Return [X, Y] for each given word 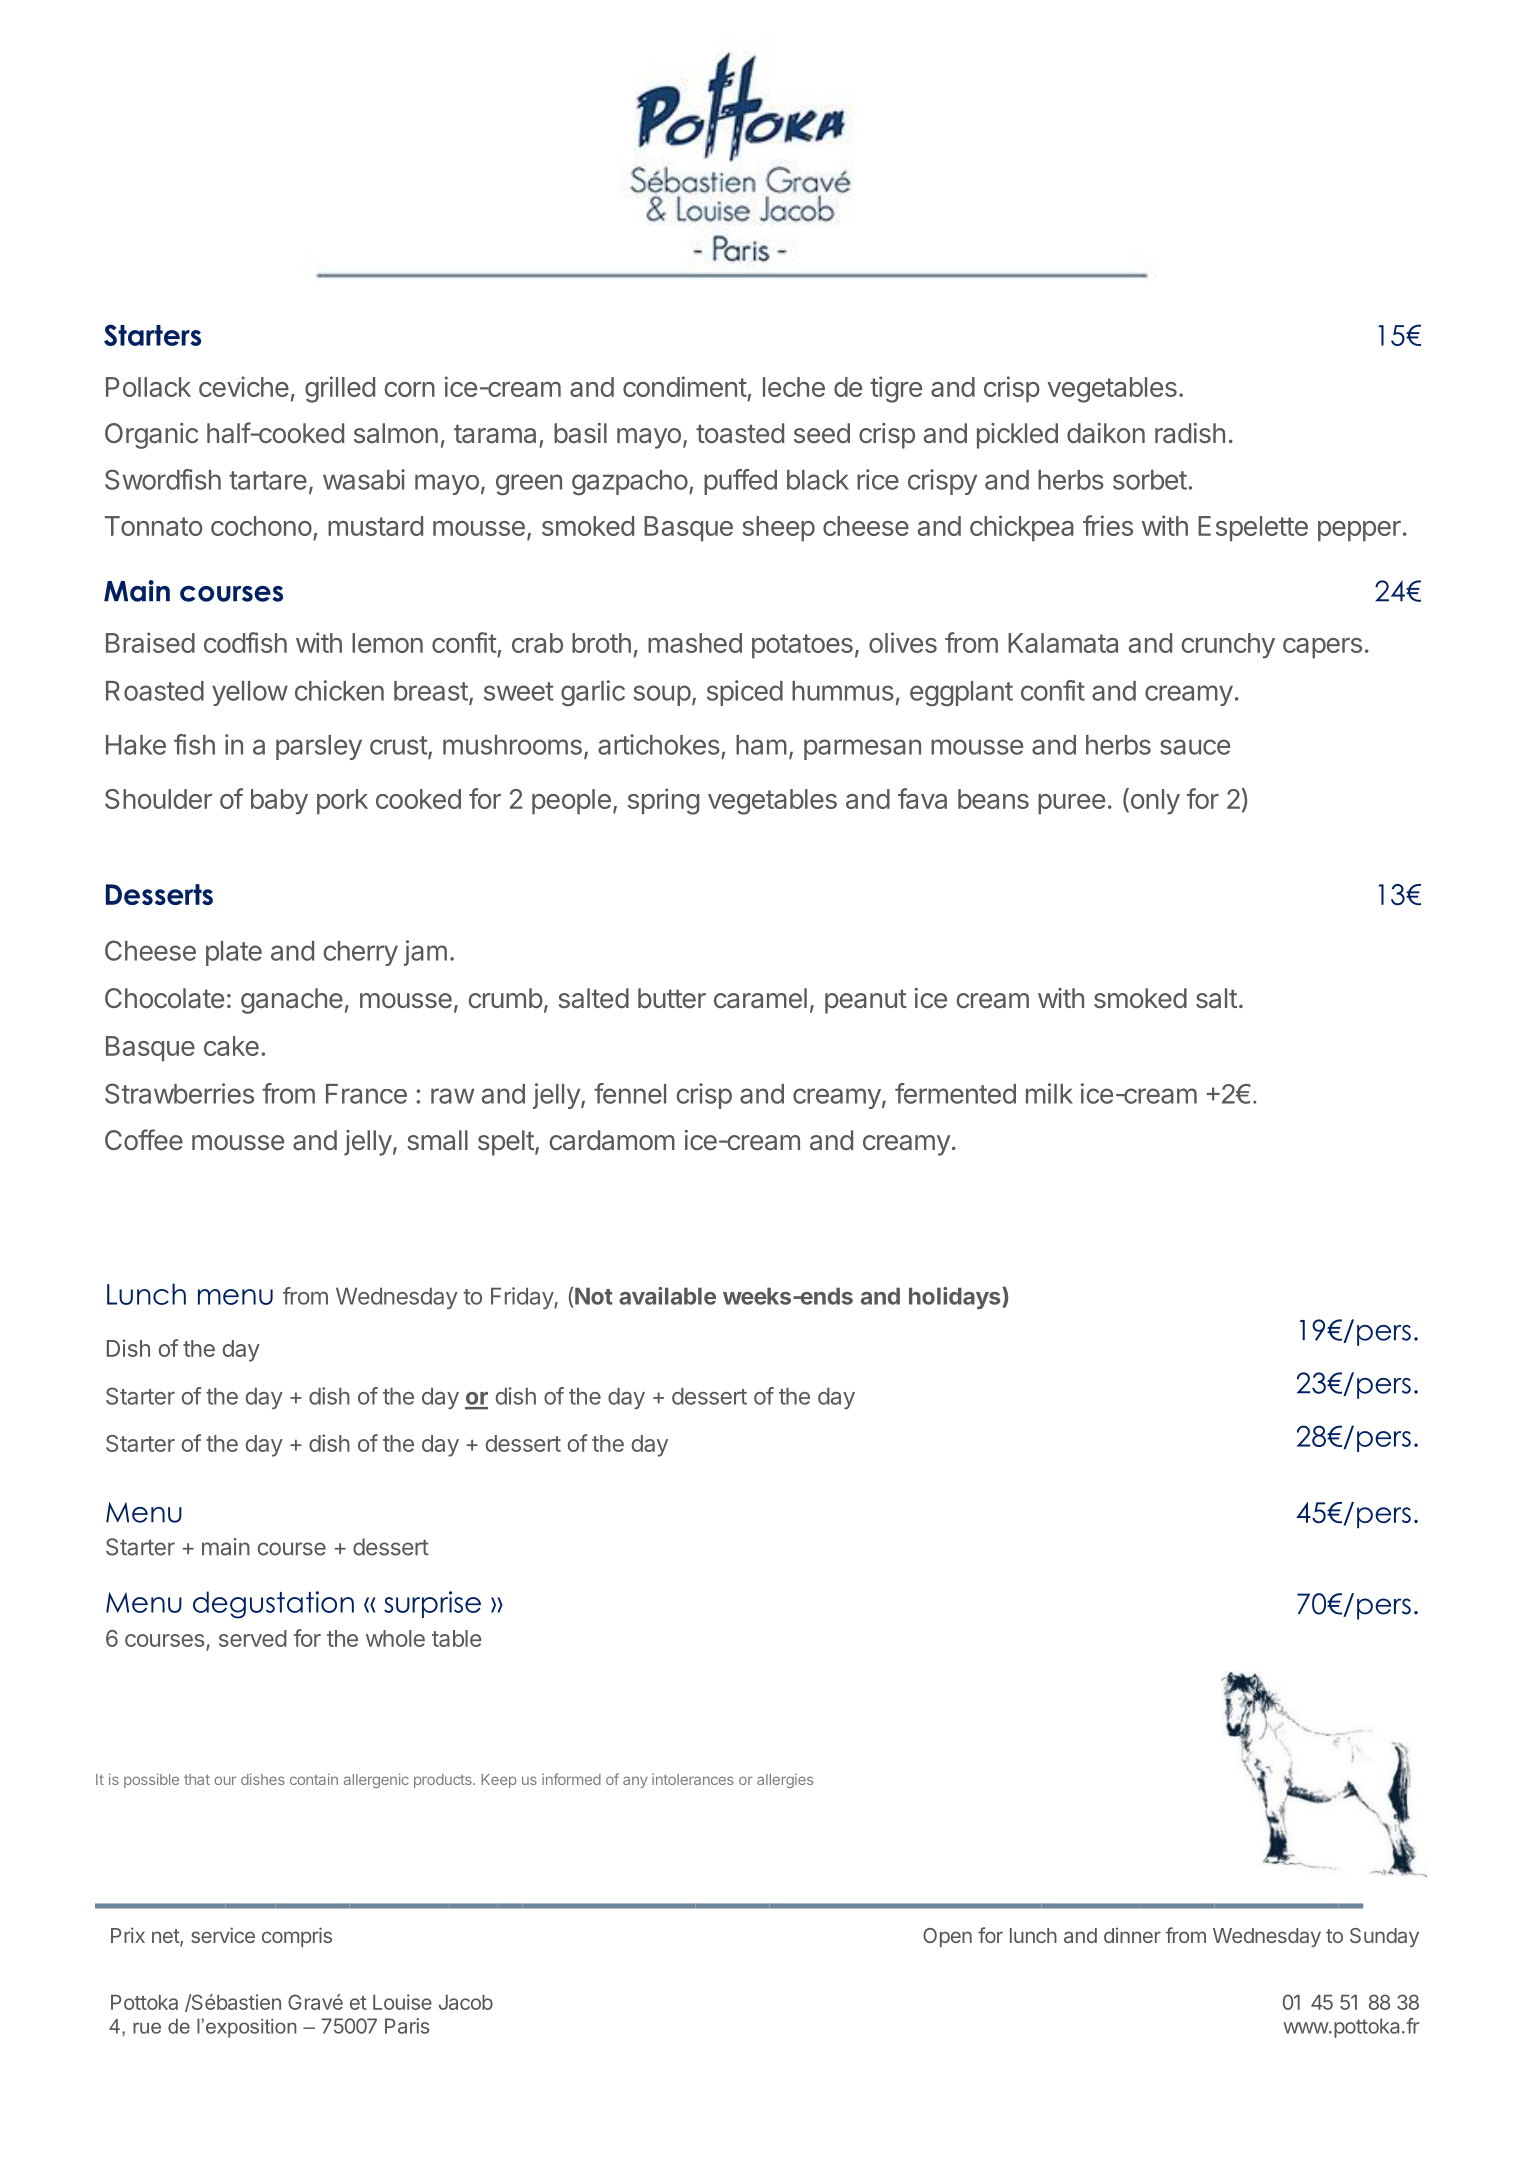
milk [1049, 1093]
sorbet [1150, 480]
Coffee [144, 1139]
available [667, 1296]
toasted [740, 433]
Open [947, 1937]
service [223, 1935]
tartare [268, 480]
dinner [1132, 1935]
